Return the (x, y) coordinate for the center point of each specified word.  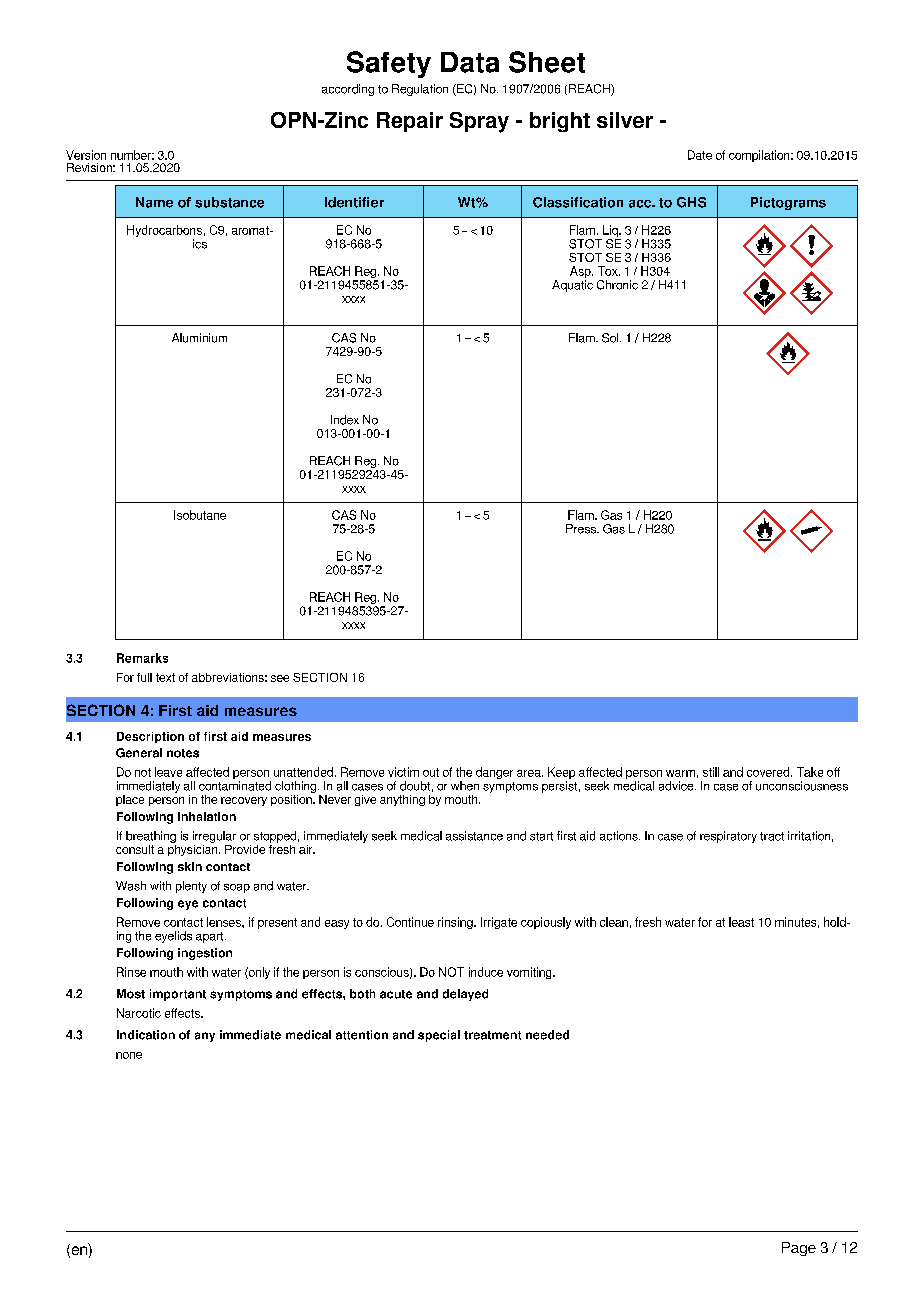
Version (86, 155)
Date (700, 155)
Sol (611, 338)
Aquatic (572, 286)
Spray (479, 122)
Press (582, 529)
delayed (465, 995)
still (711, 772)
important (178, 995)
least (741, 922)
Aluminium (199, 338)
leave (168, 772)
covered (769, 772)
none (129, 1055)
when (465, 786)
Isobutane (200, 515)
